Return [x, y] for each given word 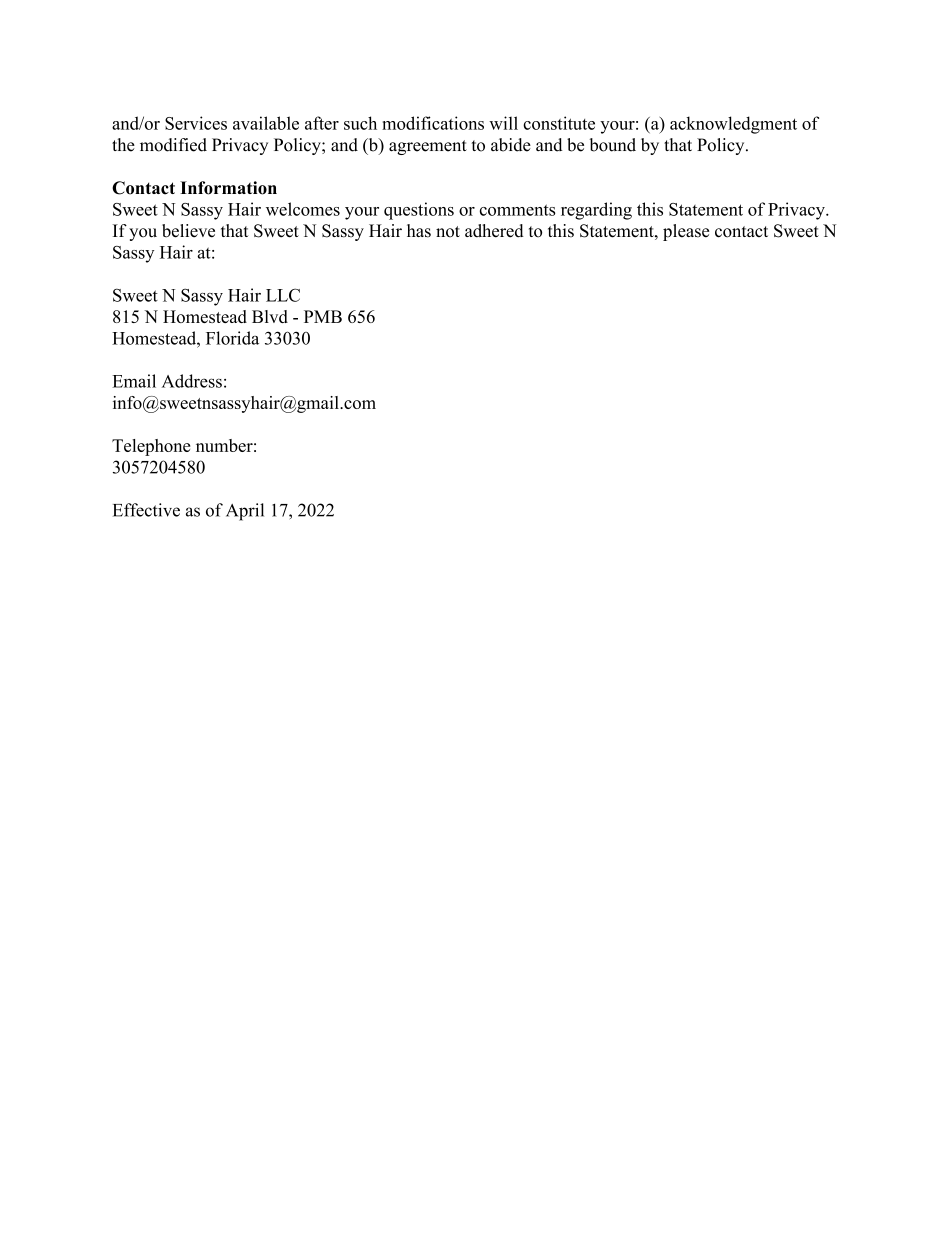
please [686, 232]
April [245, 512]
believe [188, 231]
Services [196, 123]
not [448, 232]
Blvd [270, 316]
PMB [323, 316]
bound [612, 145]
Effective [146, 510]
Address [192, 381]
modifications [433, 123]
